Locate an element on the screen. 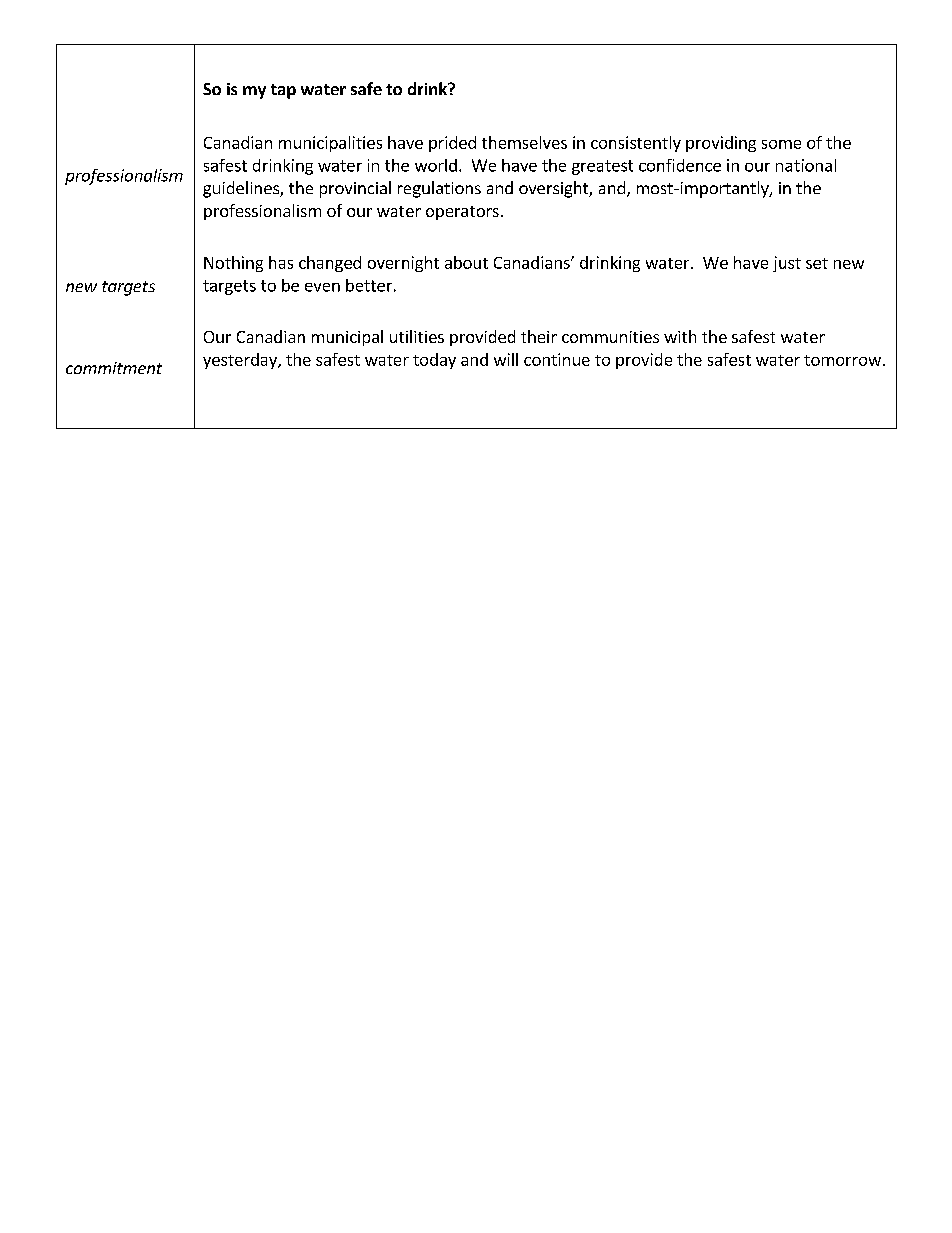  themselves is located at coordinates (524, 142).
